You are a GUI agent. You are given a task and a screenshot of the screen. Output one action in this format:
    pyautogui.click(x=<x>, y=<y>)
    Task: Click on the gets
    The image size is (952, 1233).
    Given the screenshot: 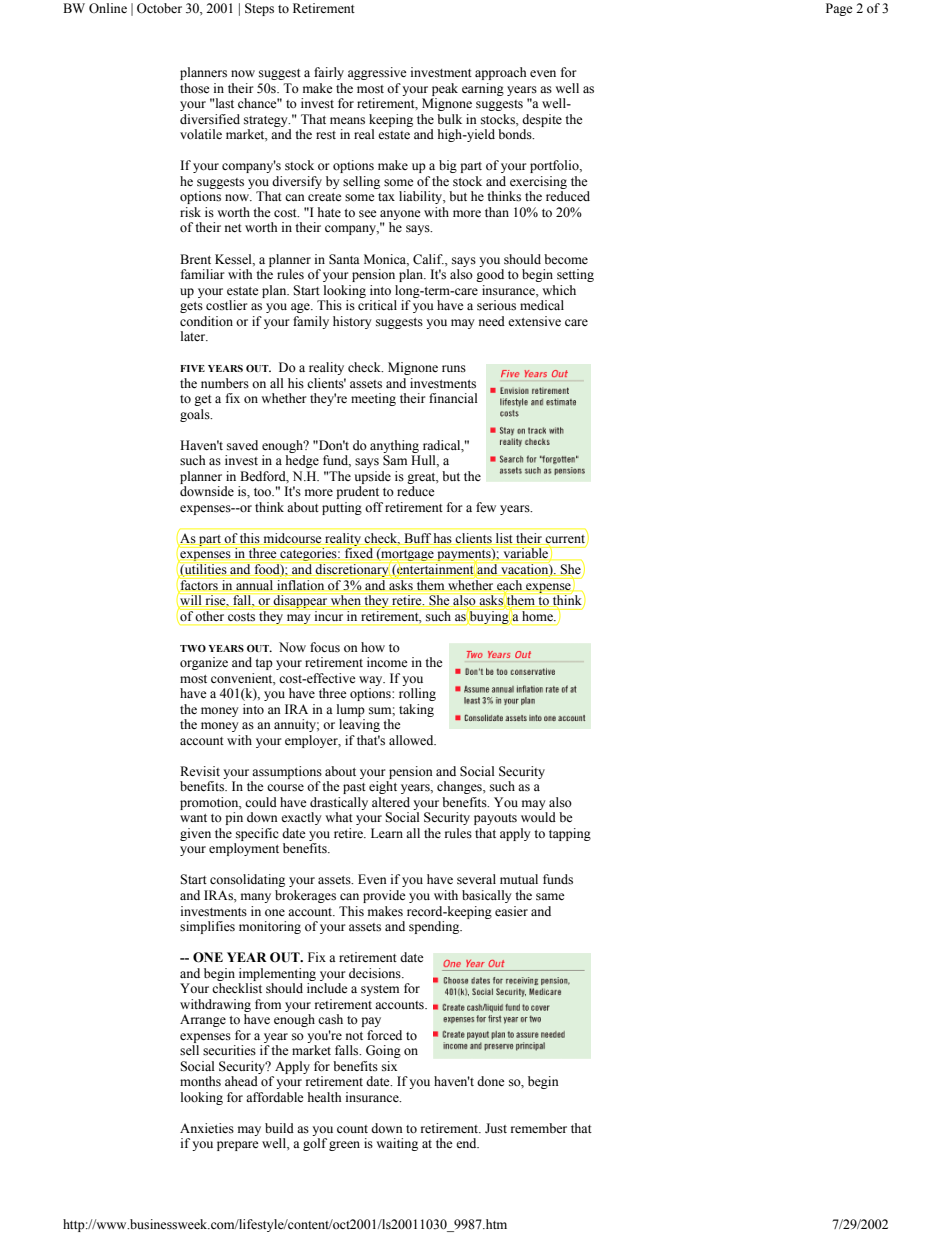 What is the action you would take?
    pyautogui.click(x=191, y=307)
